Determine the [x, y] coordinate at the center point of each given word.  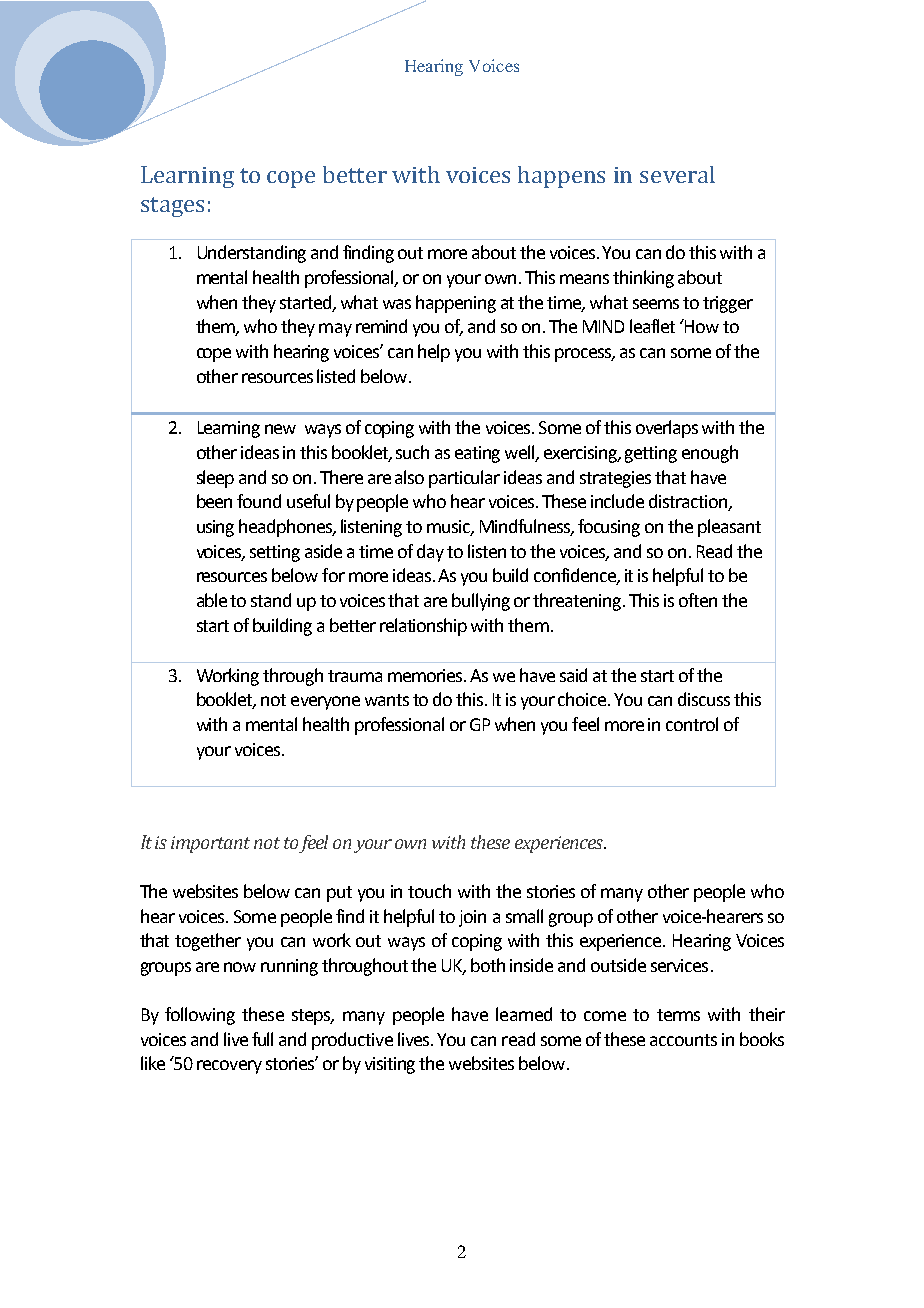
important [210, 844]
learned [524, 1014]
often [698, 600]
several [677, 174]
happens [561, 177]
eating [477, 454]
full [262, 1039]
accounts [683, 1040]
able [212, 600]
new [280, 429]
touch [429, 891]
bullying [481, 602]
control [692, 724]
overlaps [667, 429]
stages [172, 207]
